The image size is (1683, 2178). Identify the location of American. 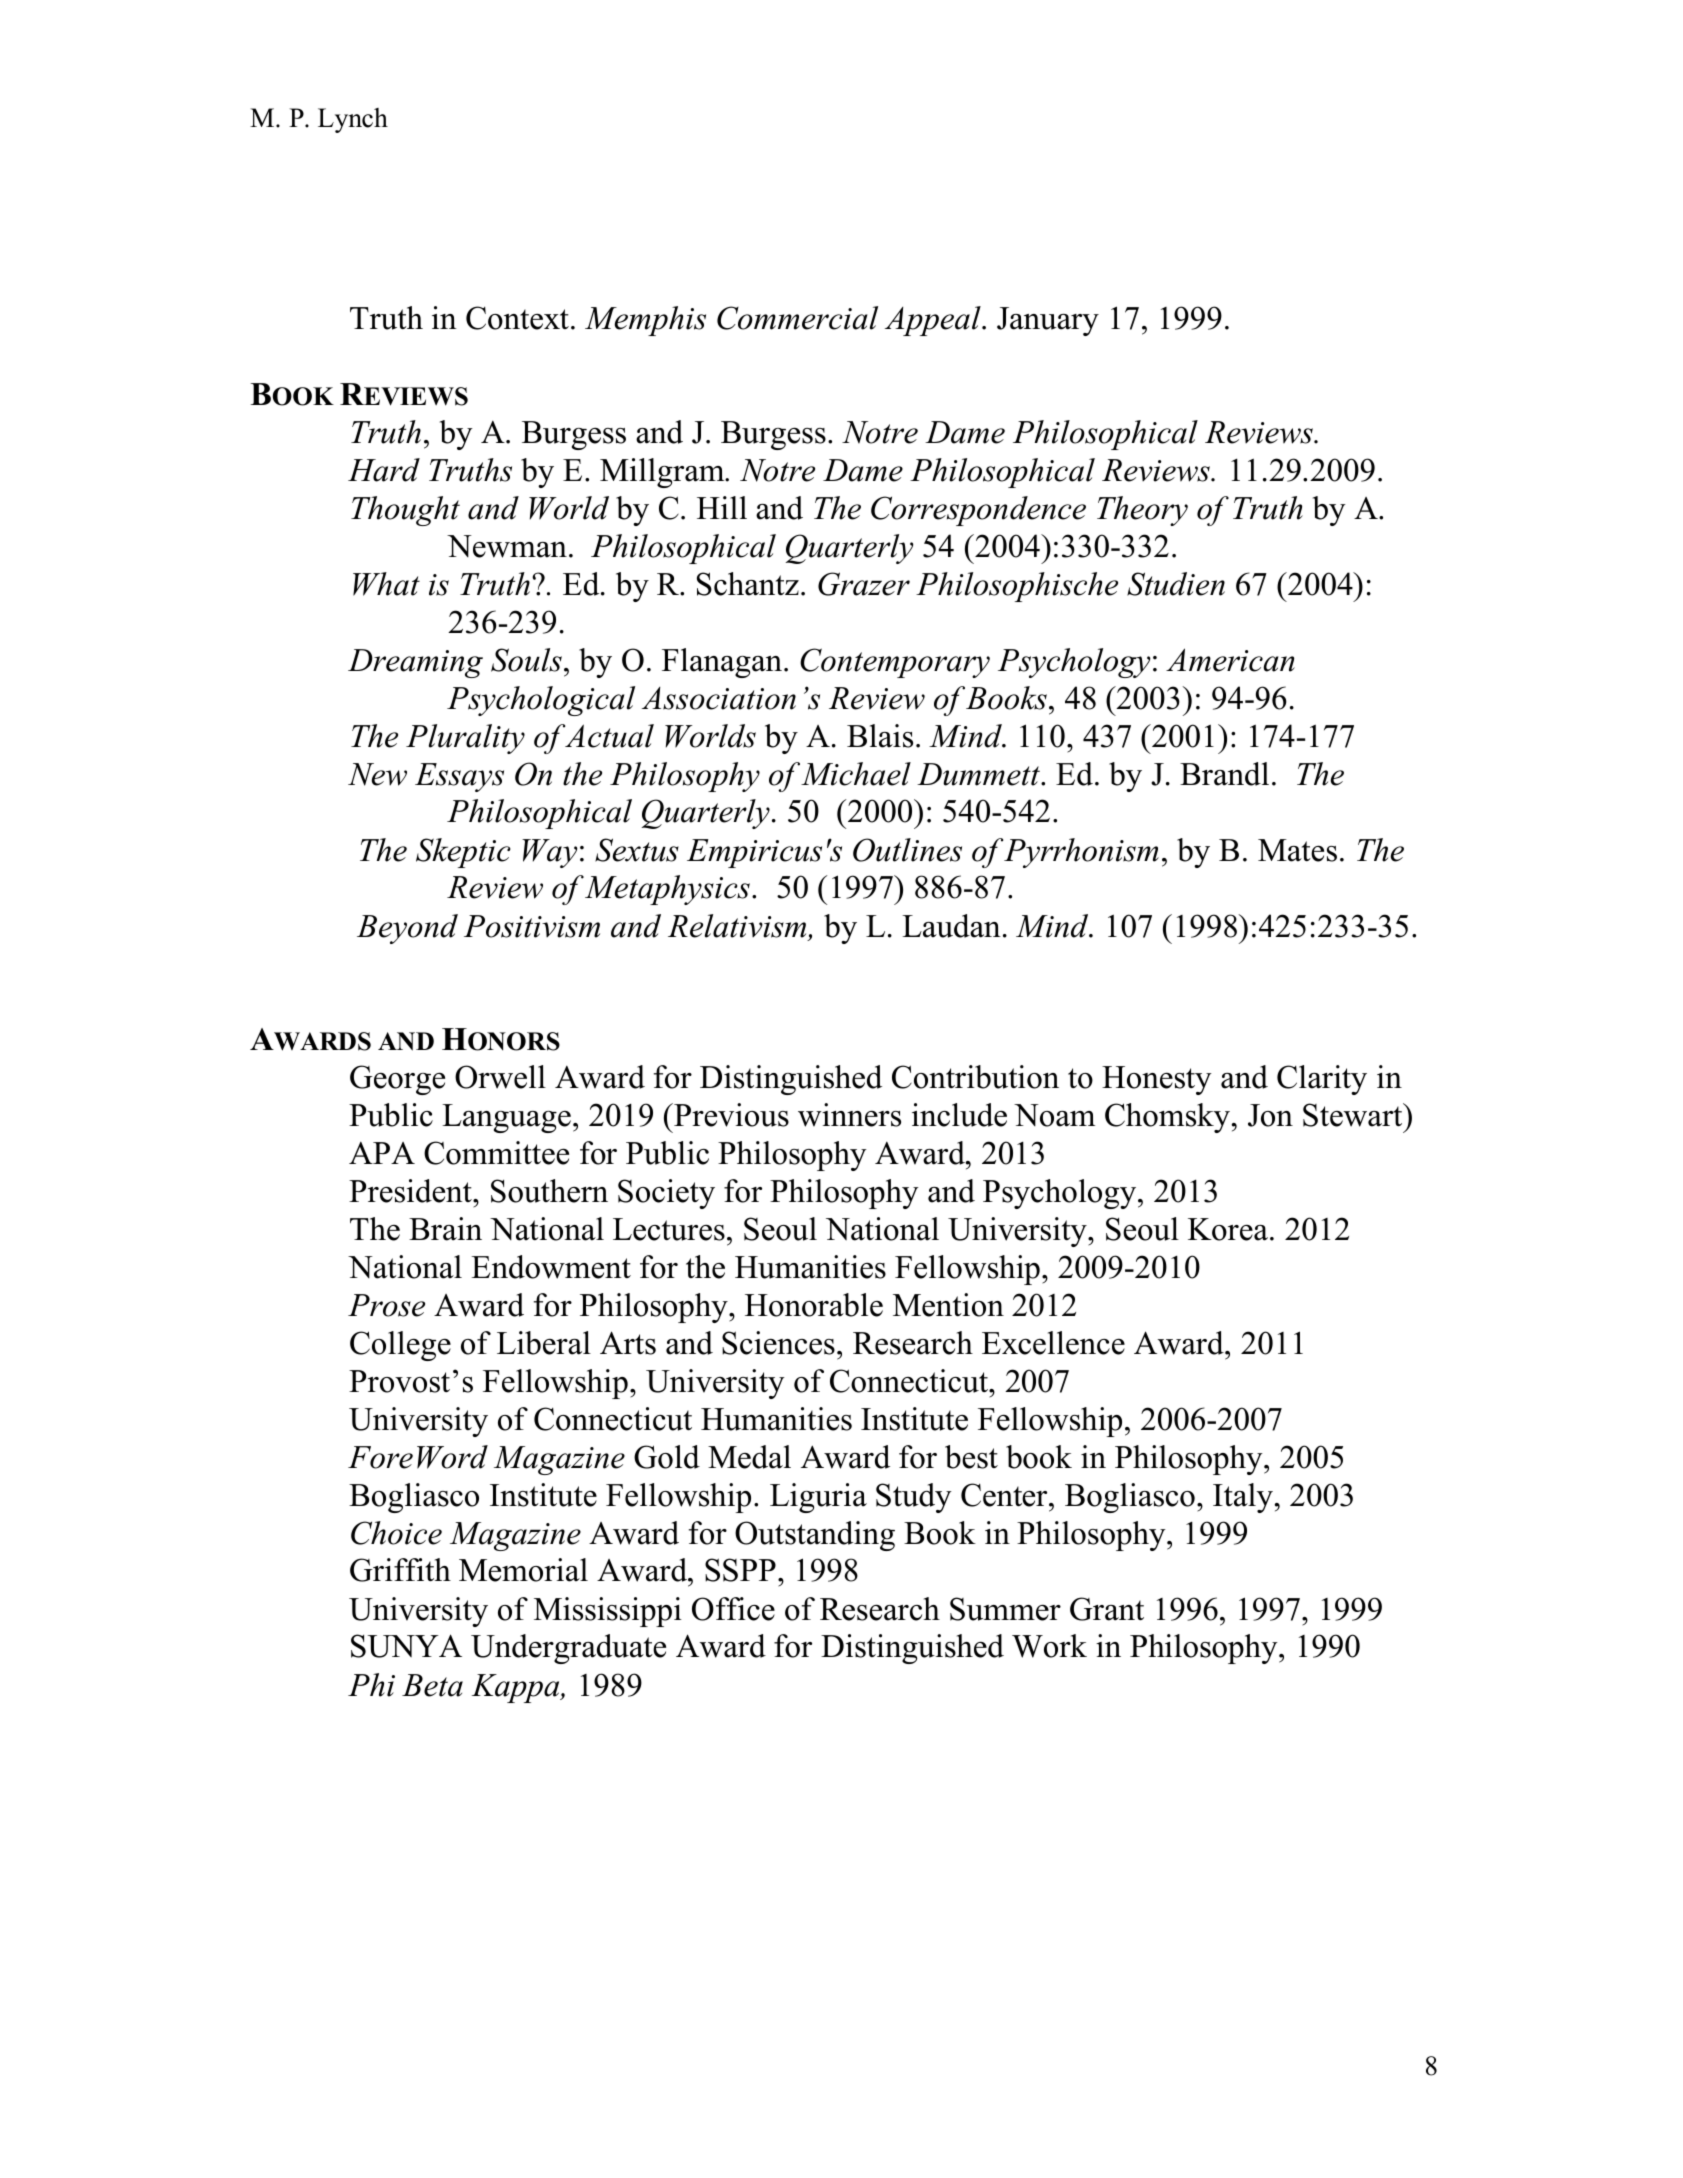
(1230, 660).
